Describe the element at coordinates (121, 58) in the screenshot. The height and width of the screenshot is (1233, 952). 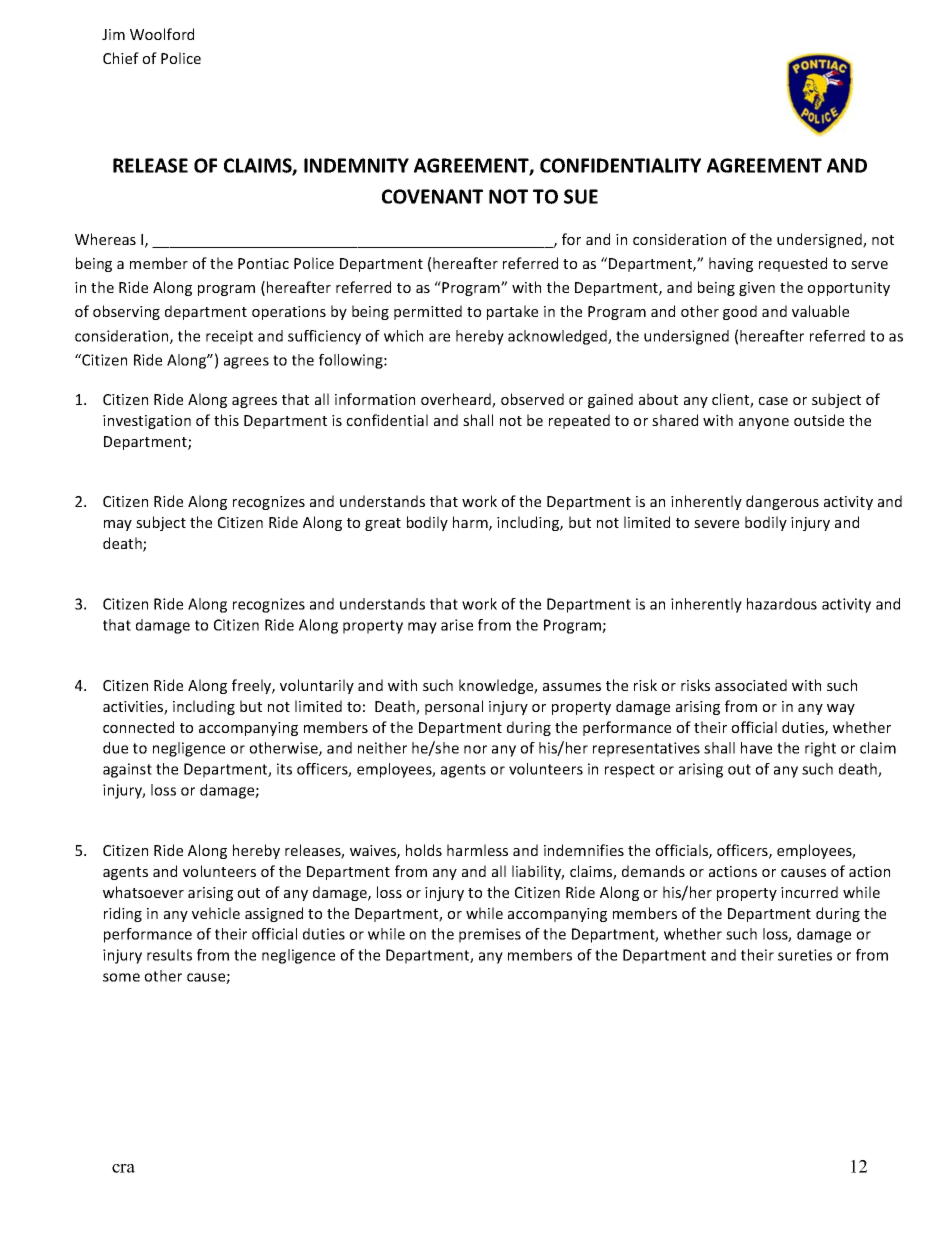
I see `Chief` at that location.
